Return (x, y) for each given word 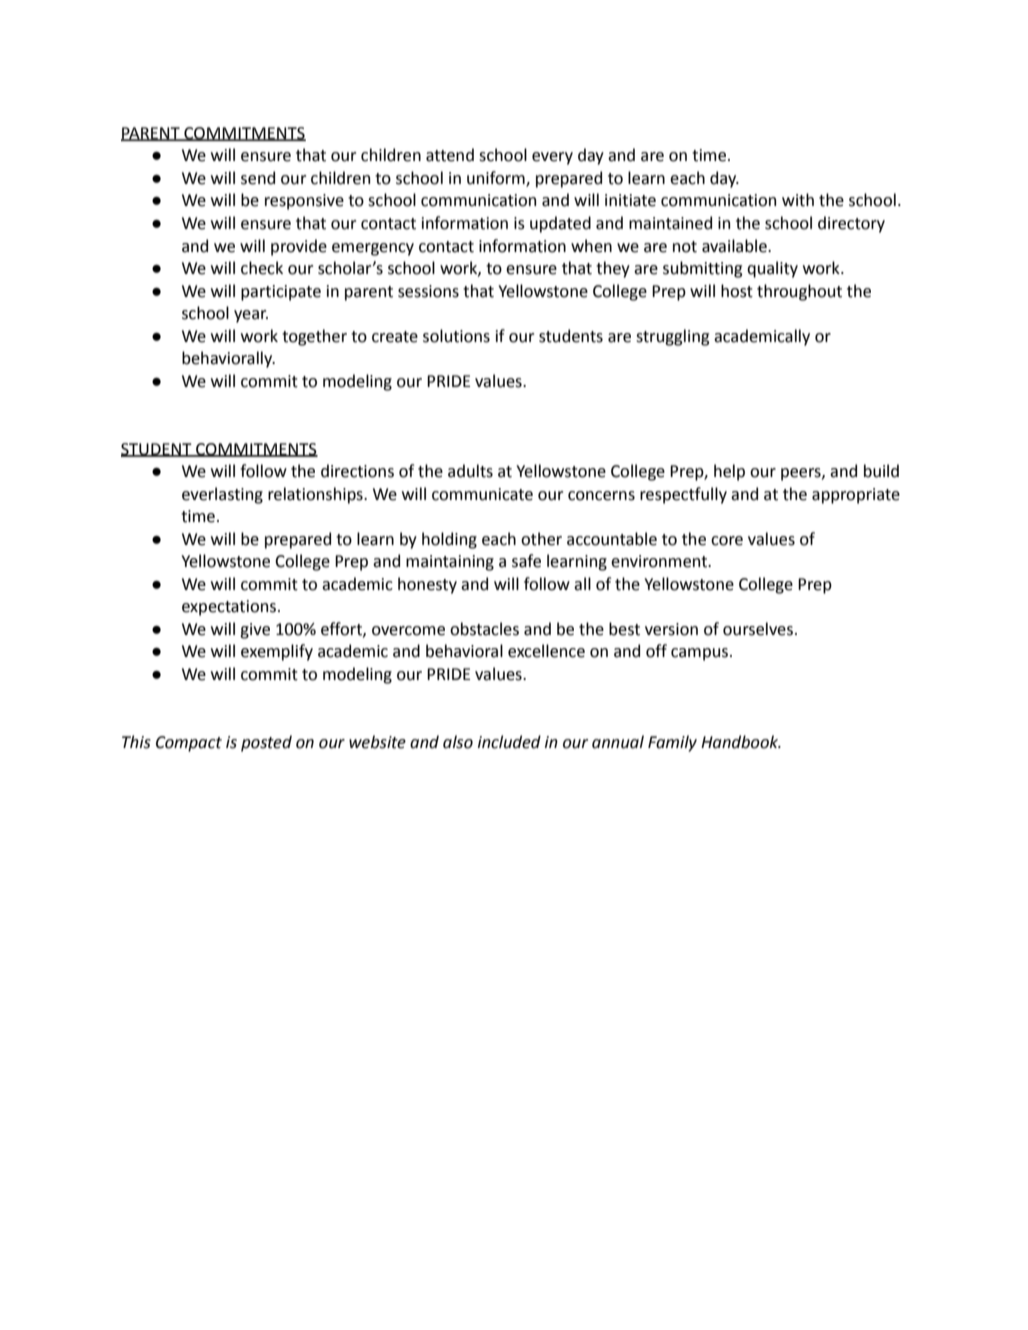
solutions (456, 336)
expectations (229, 608)
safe (526, 561)
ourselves (758, 629)
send (258, 178)
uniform (497, 179)
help (729, 472)
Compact (189, 744)
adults (470, 471)
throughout (799, 292)
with (798, 200)
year (251, 316)
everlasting (222, 495)
